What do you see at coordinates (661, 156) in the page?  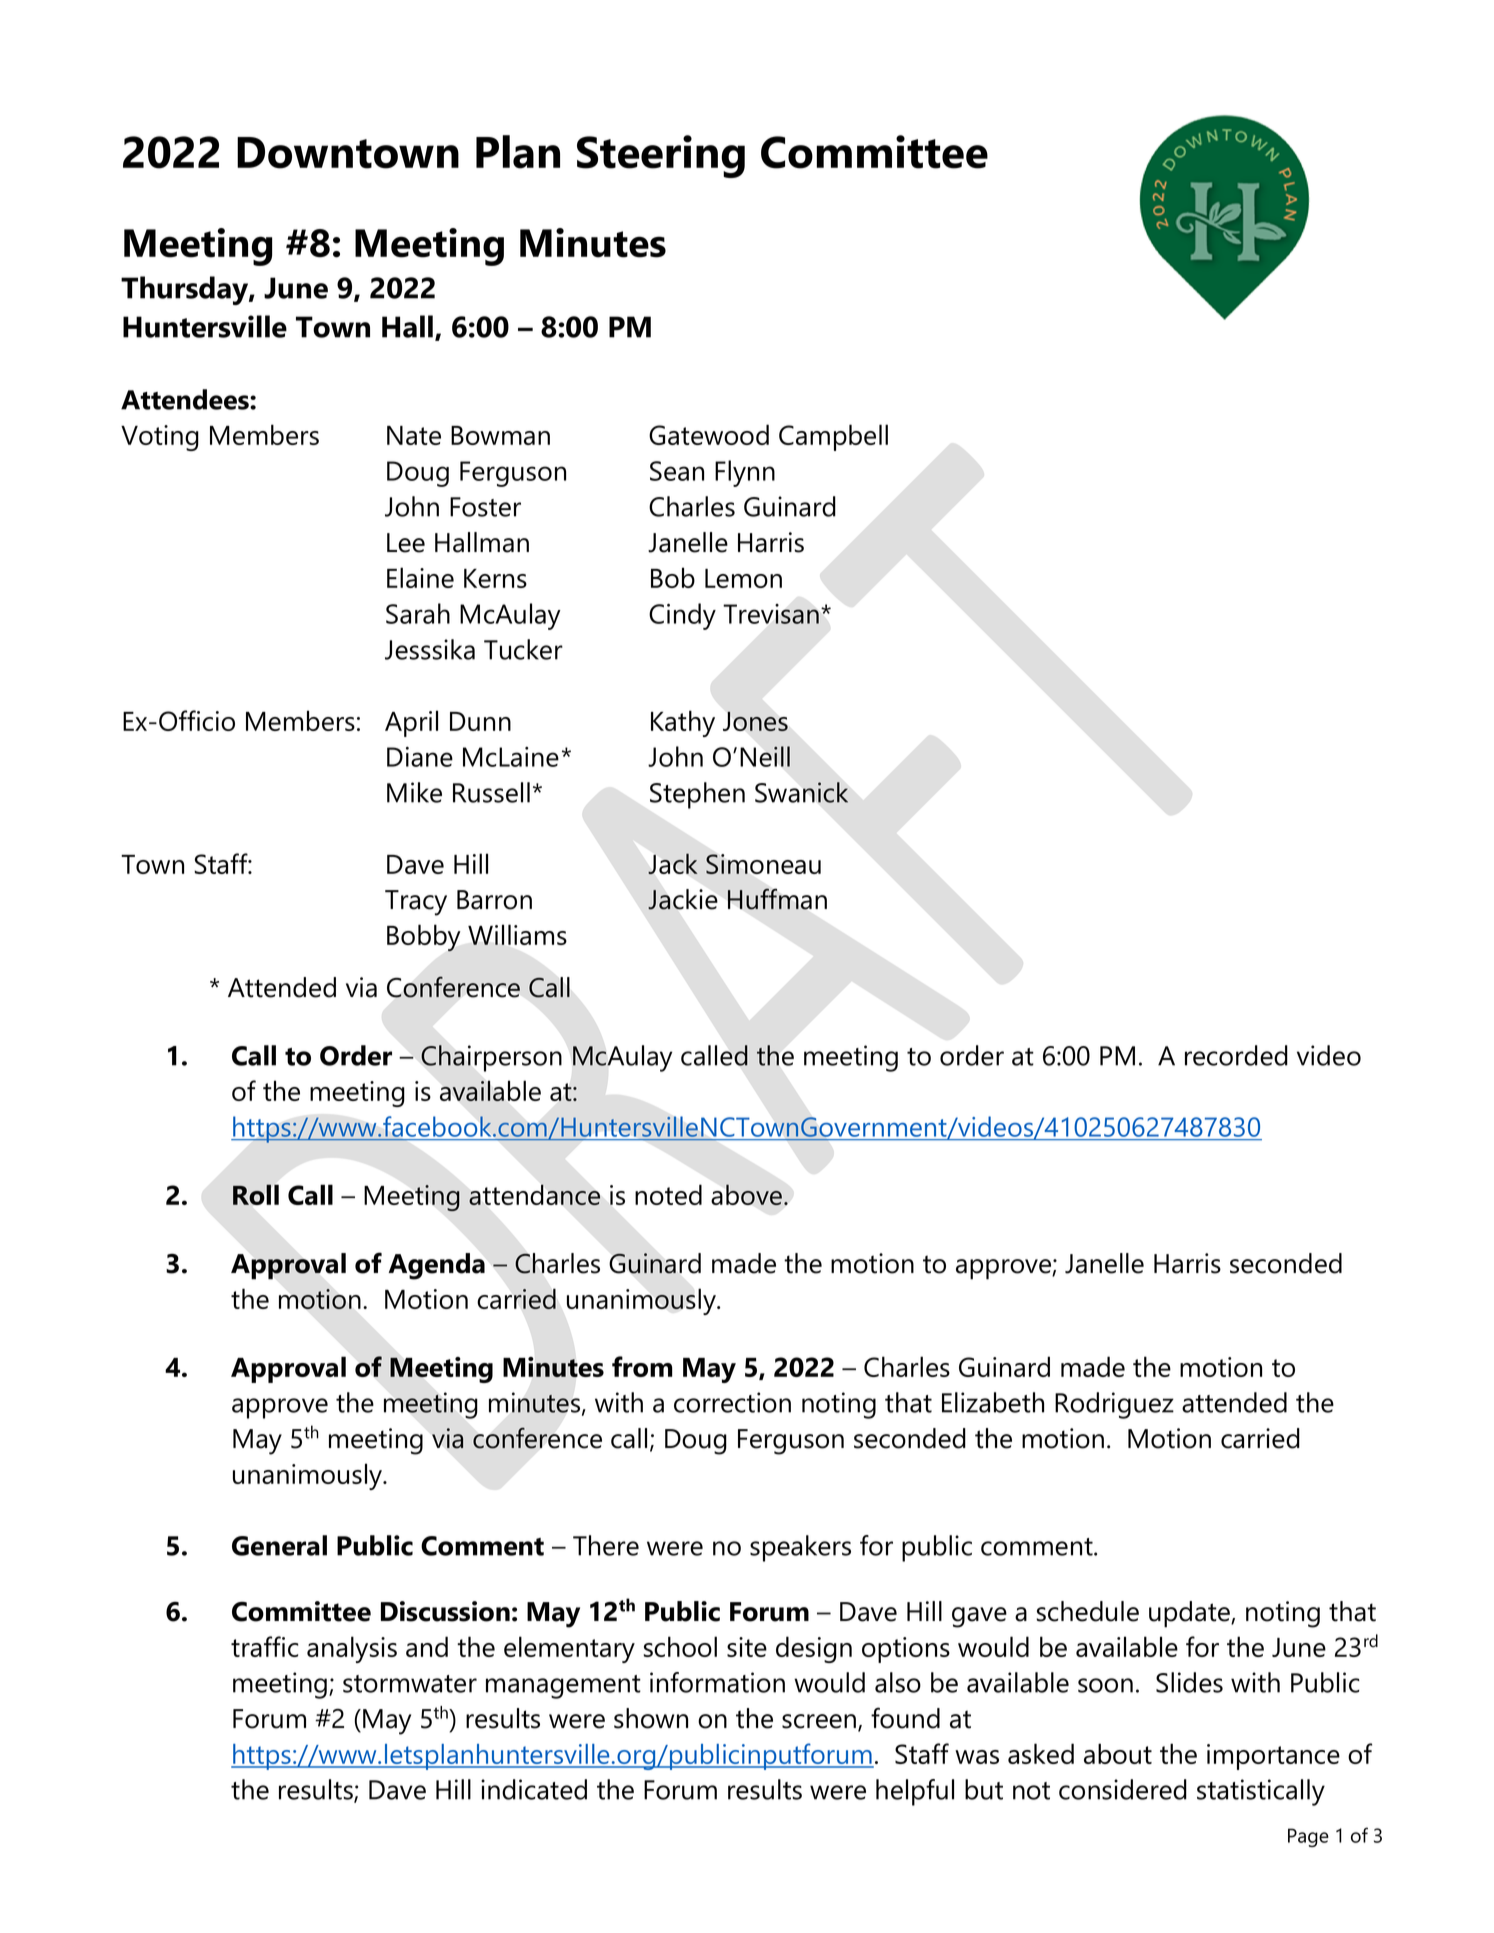 I see `Steering` at bounding box center [661, 156].
